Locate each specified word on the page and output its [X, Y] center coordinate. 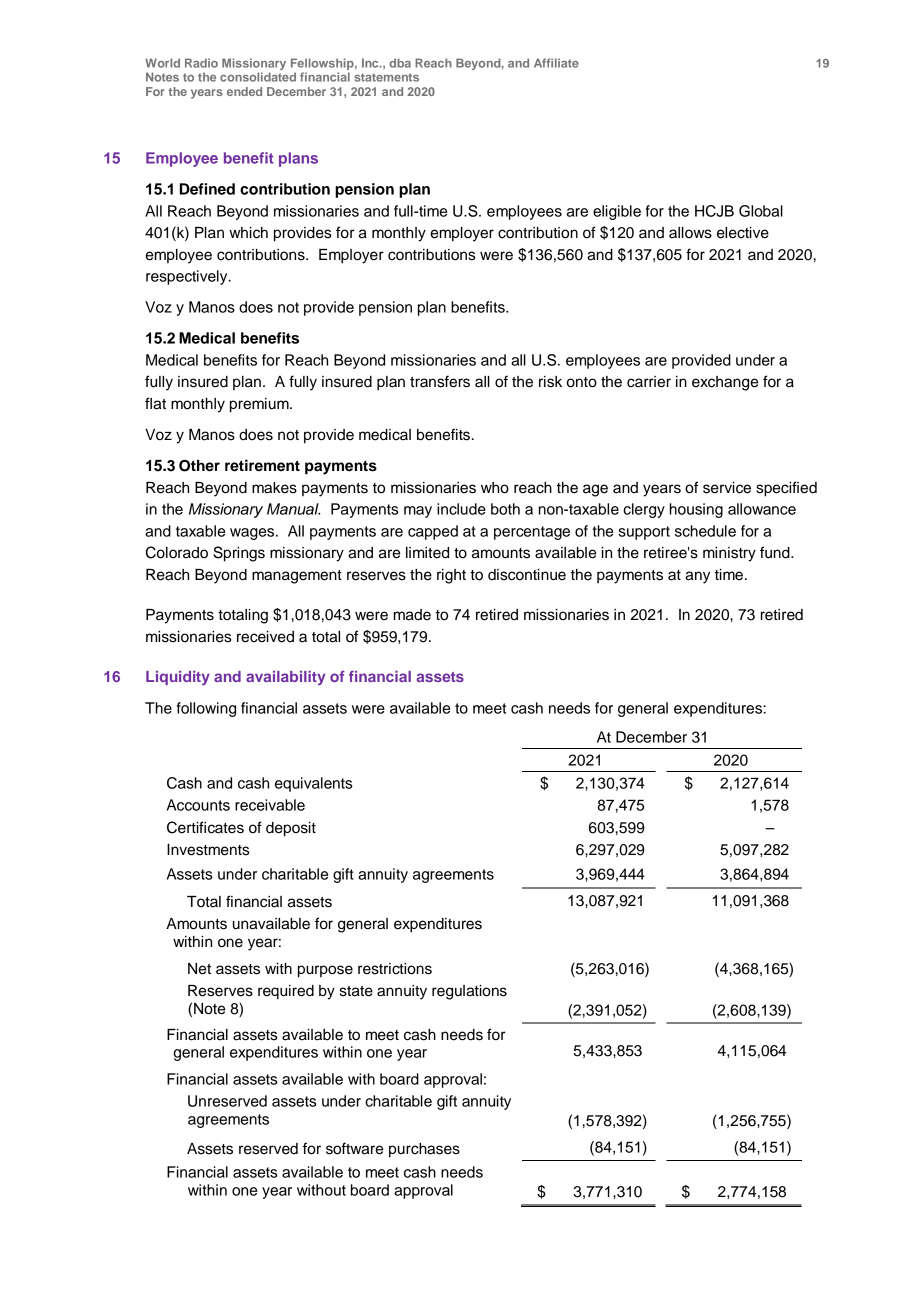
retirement [262, 465]
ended [244, 91]
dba [400, 63]
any [697, 577]
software [354, 1148]
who [495, 488]
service [727, 488]
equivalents [313, 784]
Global [761, 211]
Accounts [198, 805]
